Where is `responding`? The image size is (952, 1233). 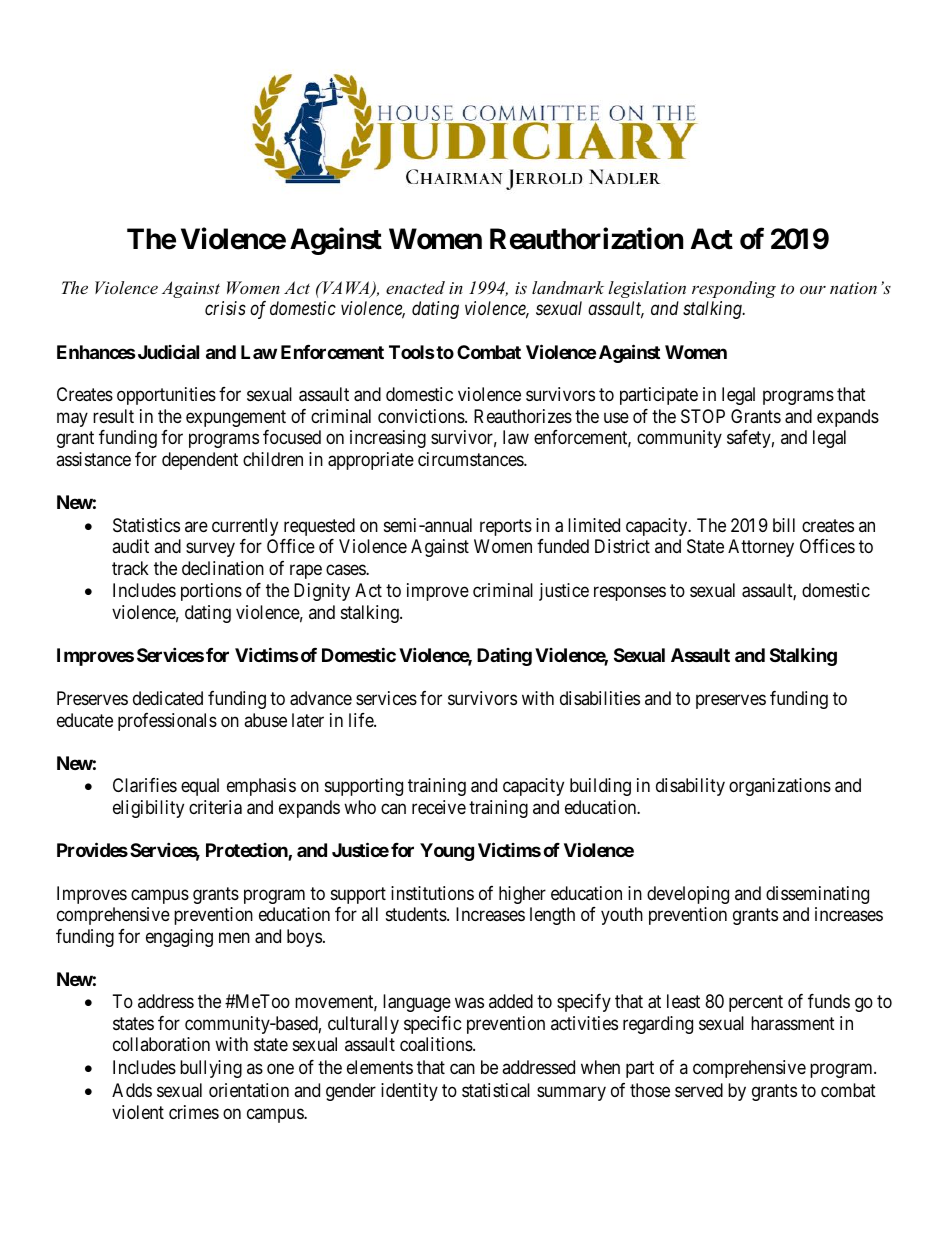
responding is located at coordinates (734, 289).
